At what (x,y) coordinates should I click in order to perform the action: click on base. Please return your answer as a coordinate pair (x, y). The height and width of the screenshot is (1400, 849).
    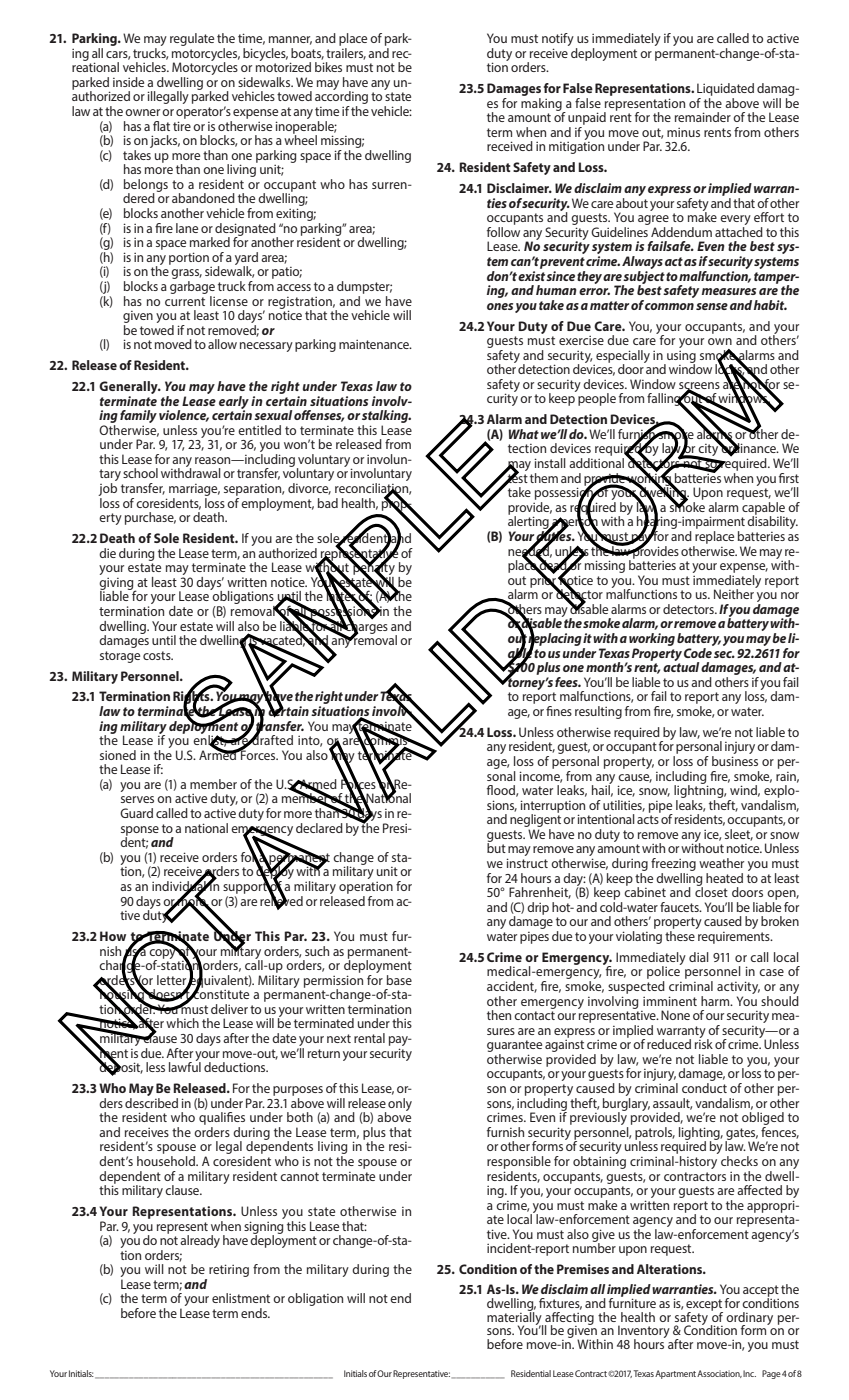
    Looking at the image, I should click on (399, 980).
